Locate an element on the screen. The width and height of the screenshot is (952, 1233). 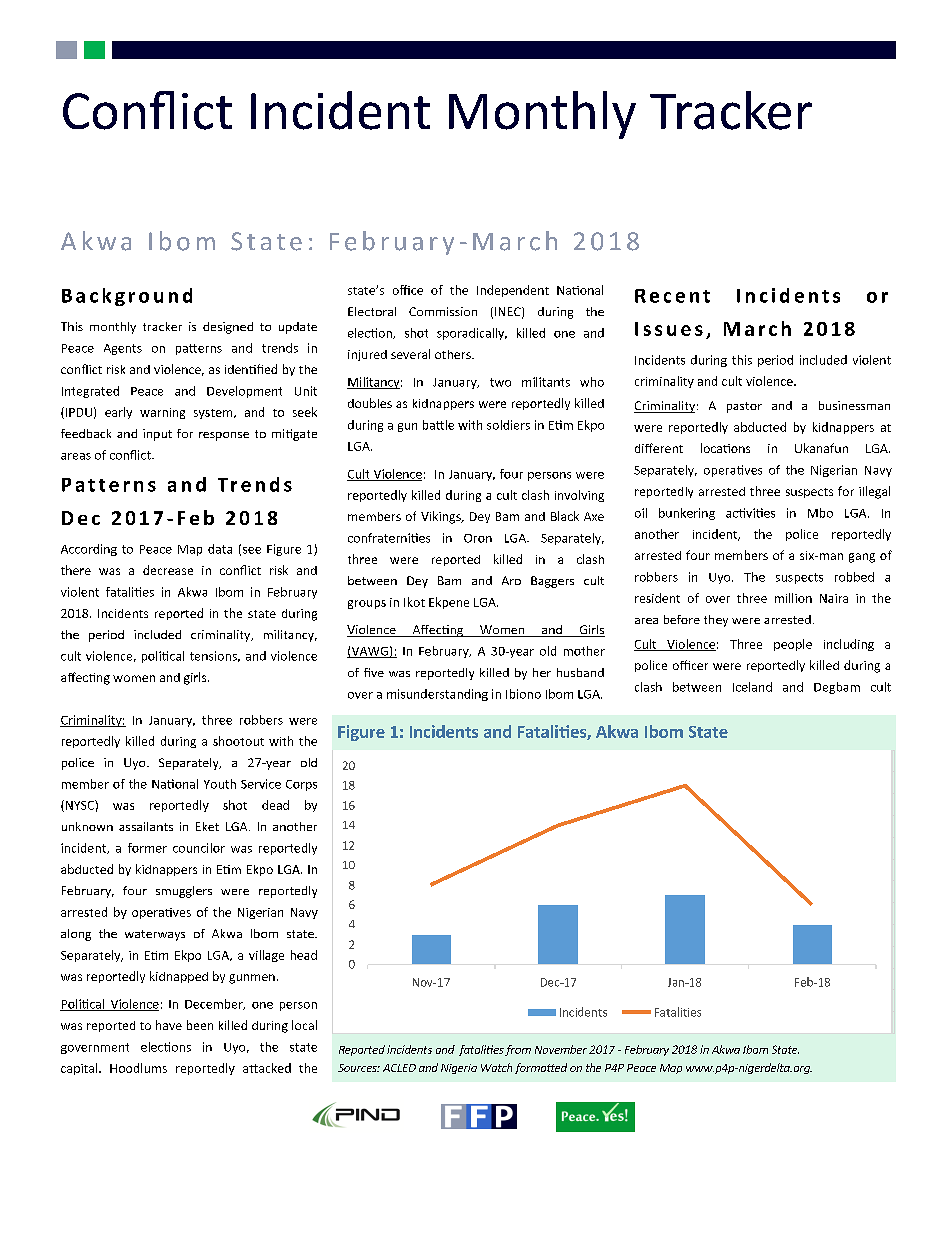
soldiers is located at coordinates (508, 425).
